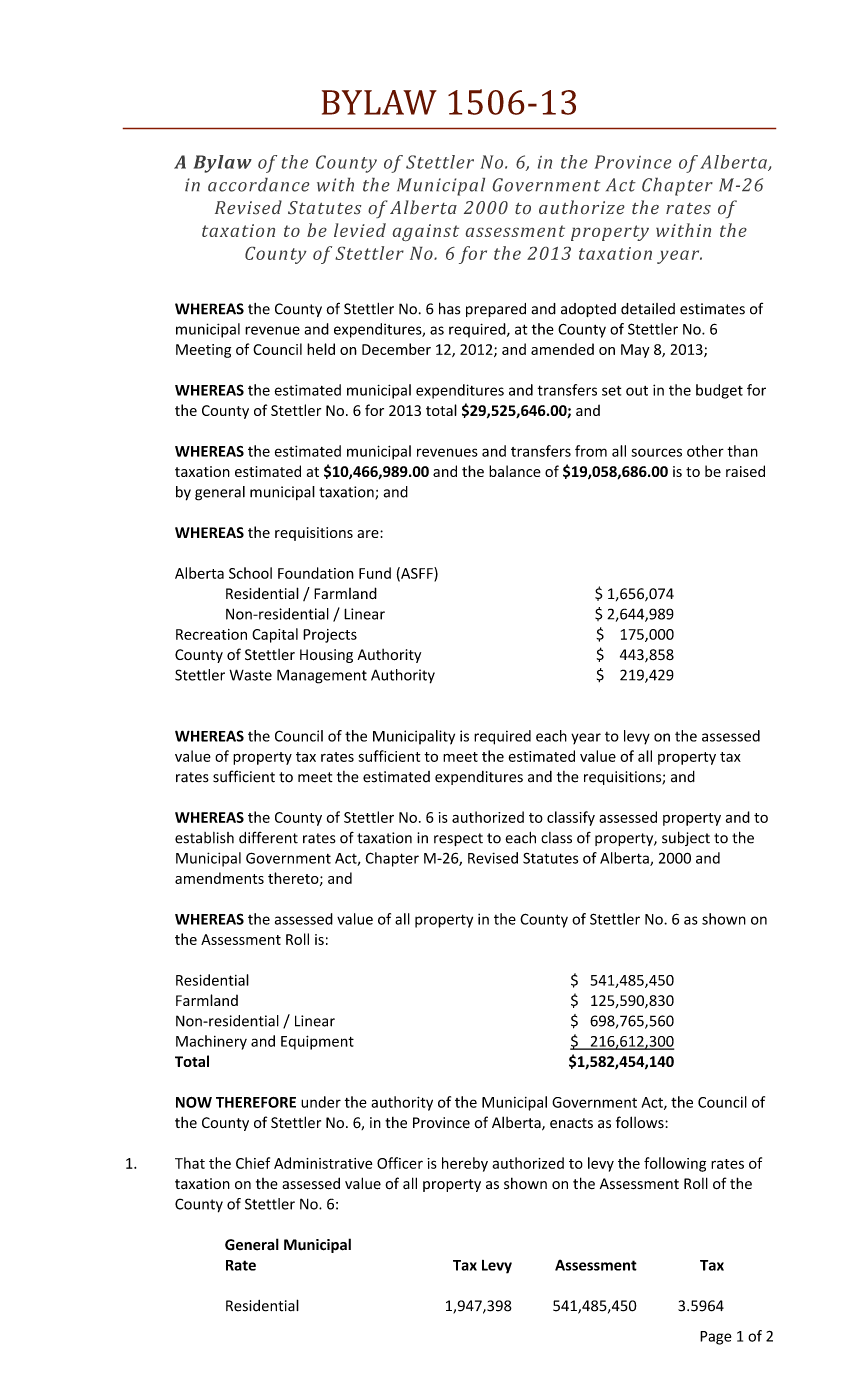 This page has width=849, height=1400. Describe the element at coordinates (426, 232) in the page. I see `against` at that location.
